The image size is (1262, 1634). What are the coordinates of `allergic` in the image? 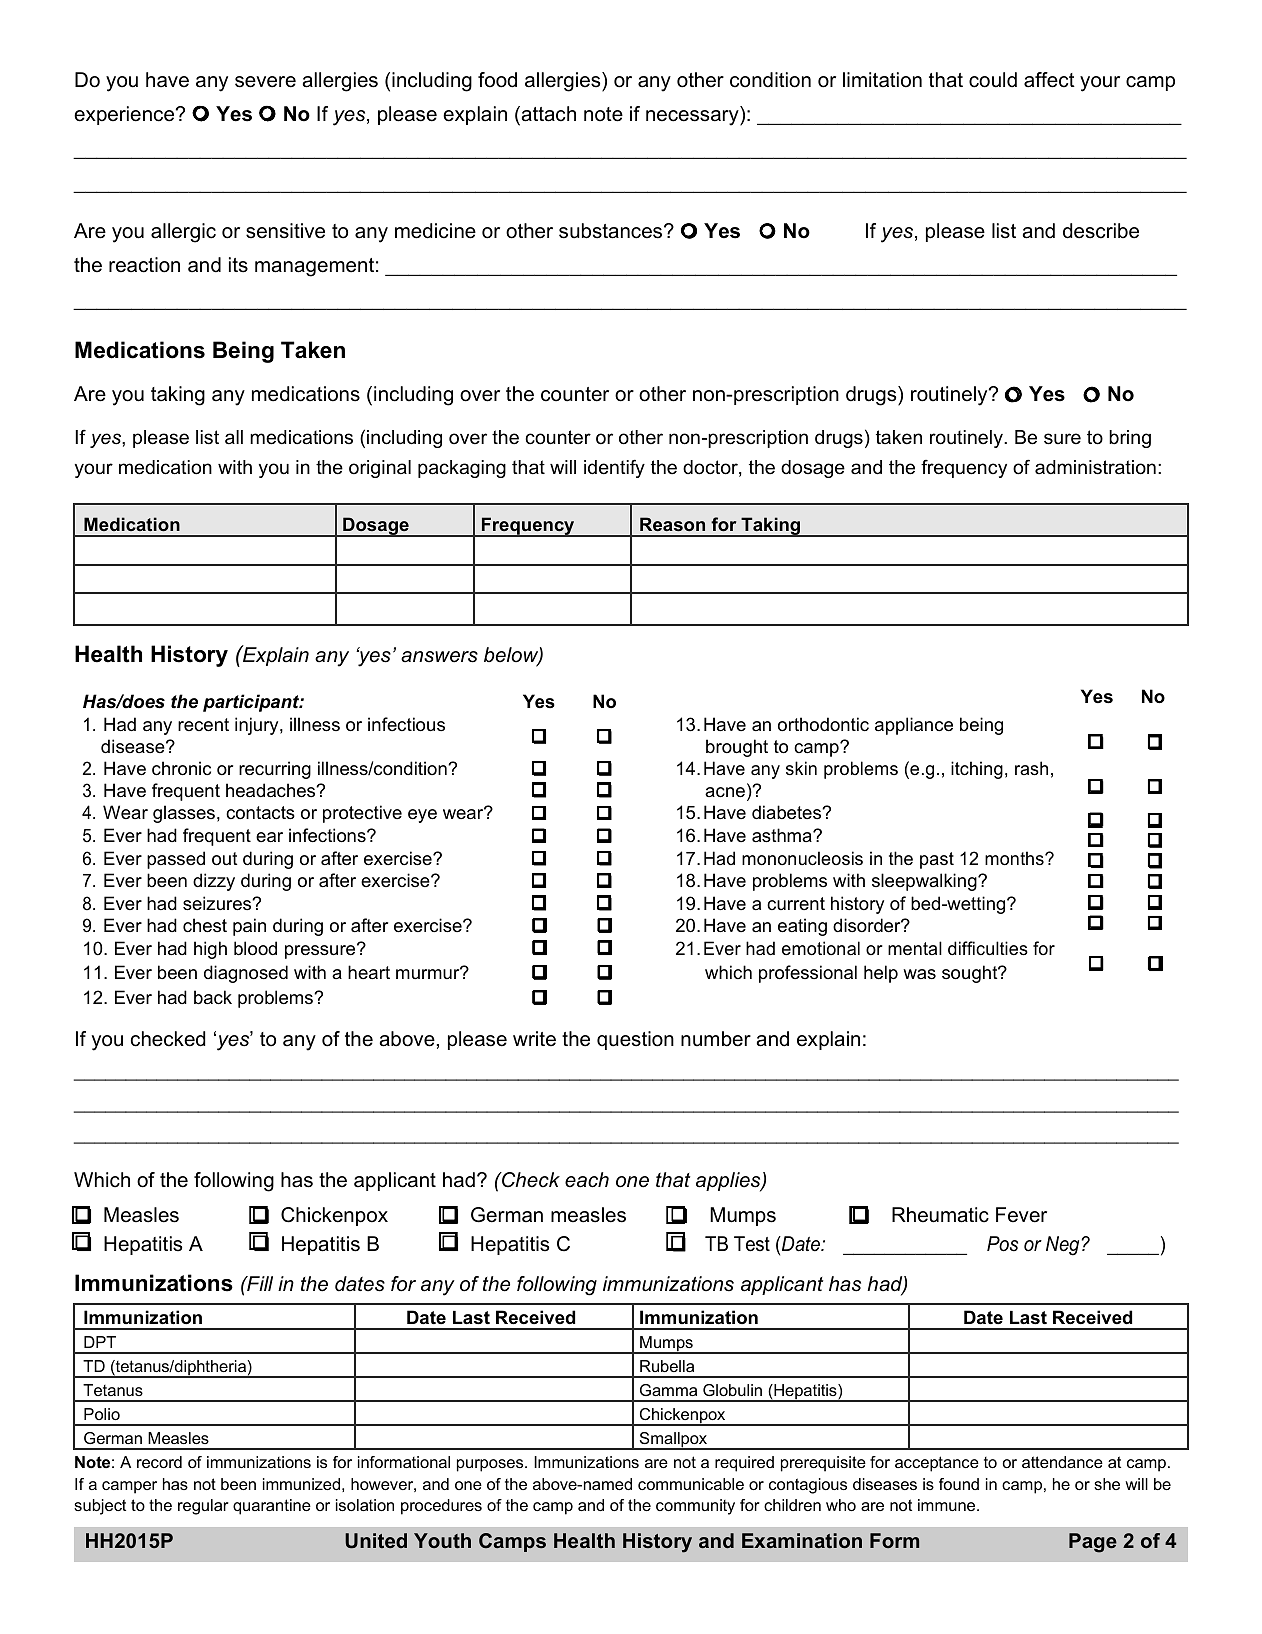 It's located at (183, 233).
